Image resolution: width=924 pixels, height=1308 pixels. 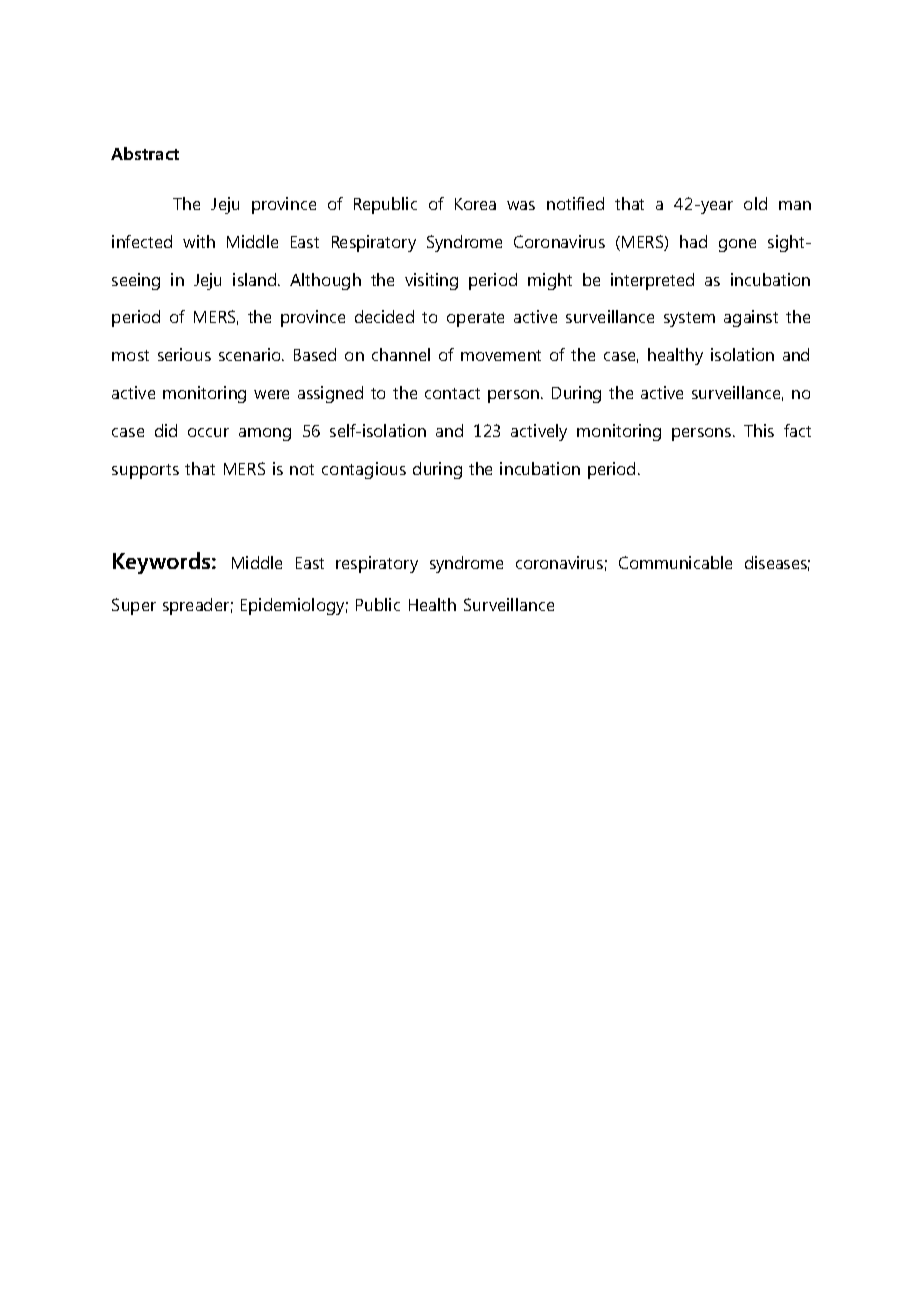 What do you see at coordinates (755, 203) in the image?
I see `old` at bounding box center [755, 203].
